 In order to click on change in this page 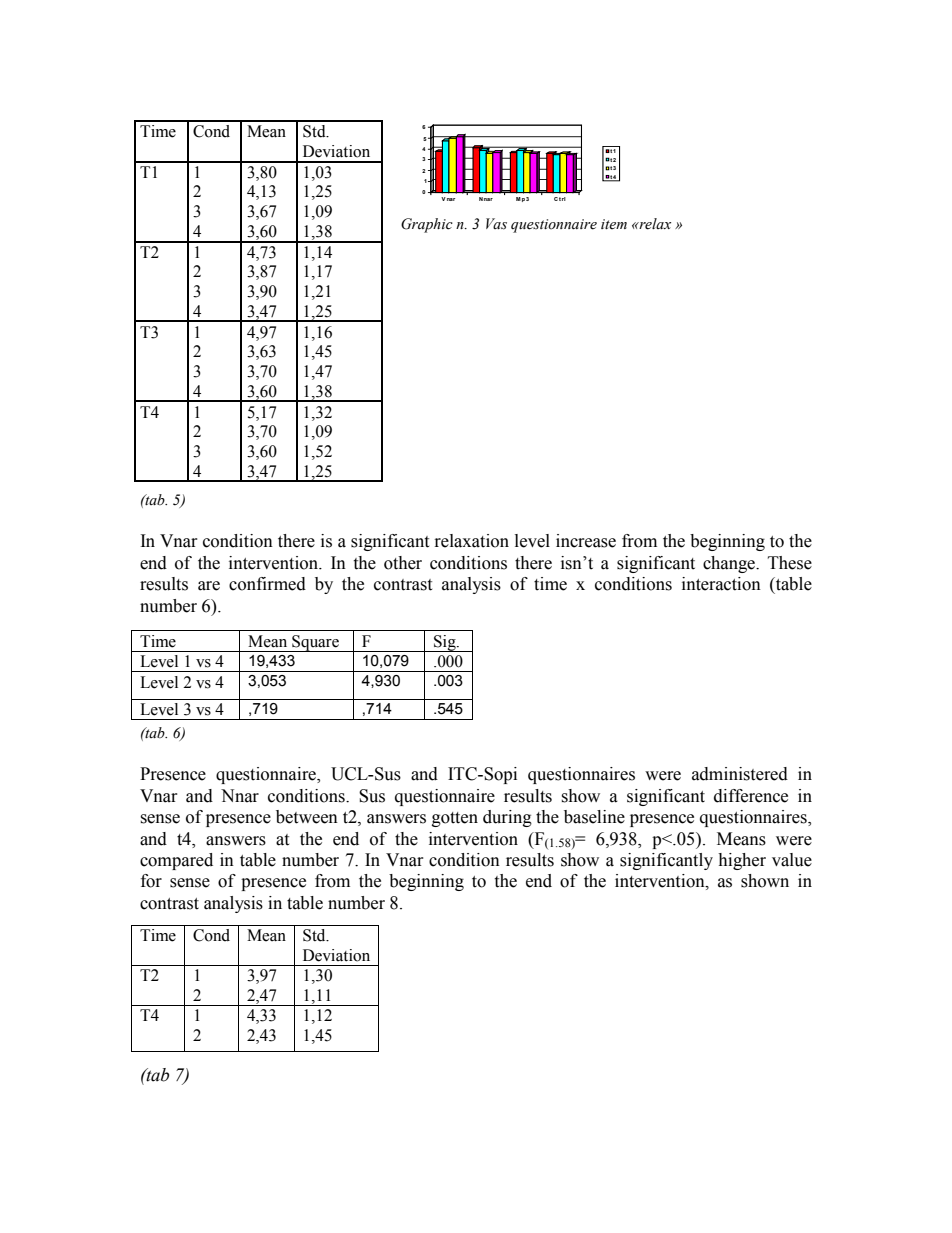, I will do `click(730, 564)`.
